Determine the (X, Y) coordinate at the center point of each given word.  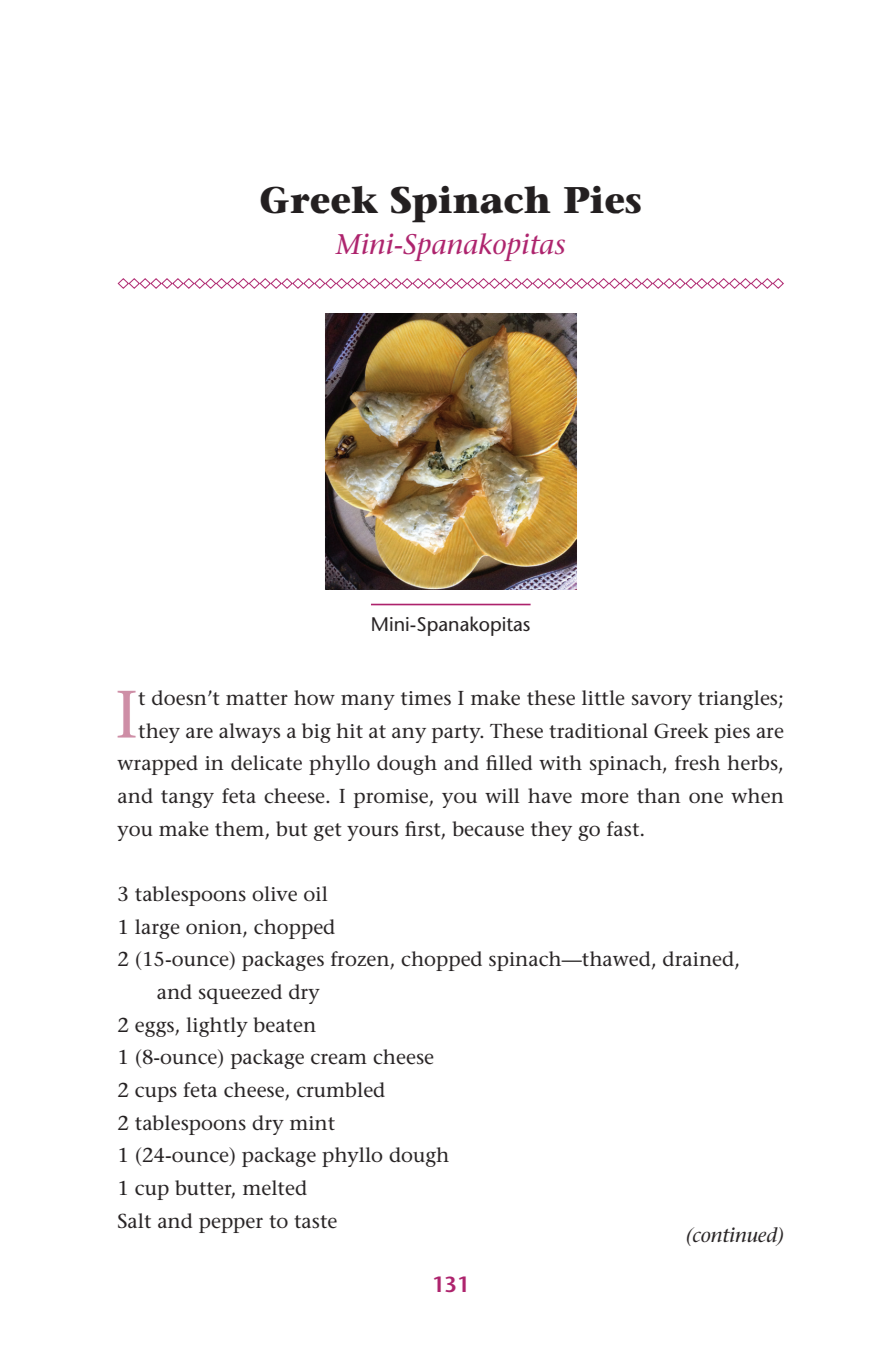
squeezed (240, 994)
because (488, 829)
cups (156, 1094)
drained (699, 960)
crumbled (341, 1090)
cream (339, 1059)
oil (315, 894)
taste (315, 1222)
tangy (187, 799)
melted (275, 1188)
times (426, 698)
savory (662, 702)
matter (257, 699)
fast (624, 829)
